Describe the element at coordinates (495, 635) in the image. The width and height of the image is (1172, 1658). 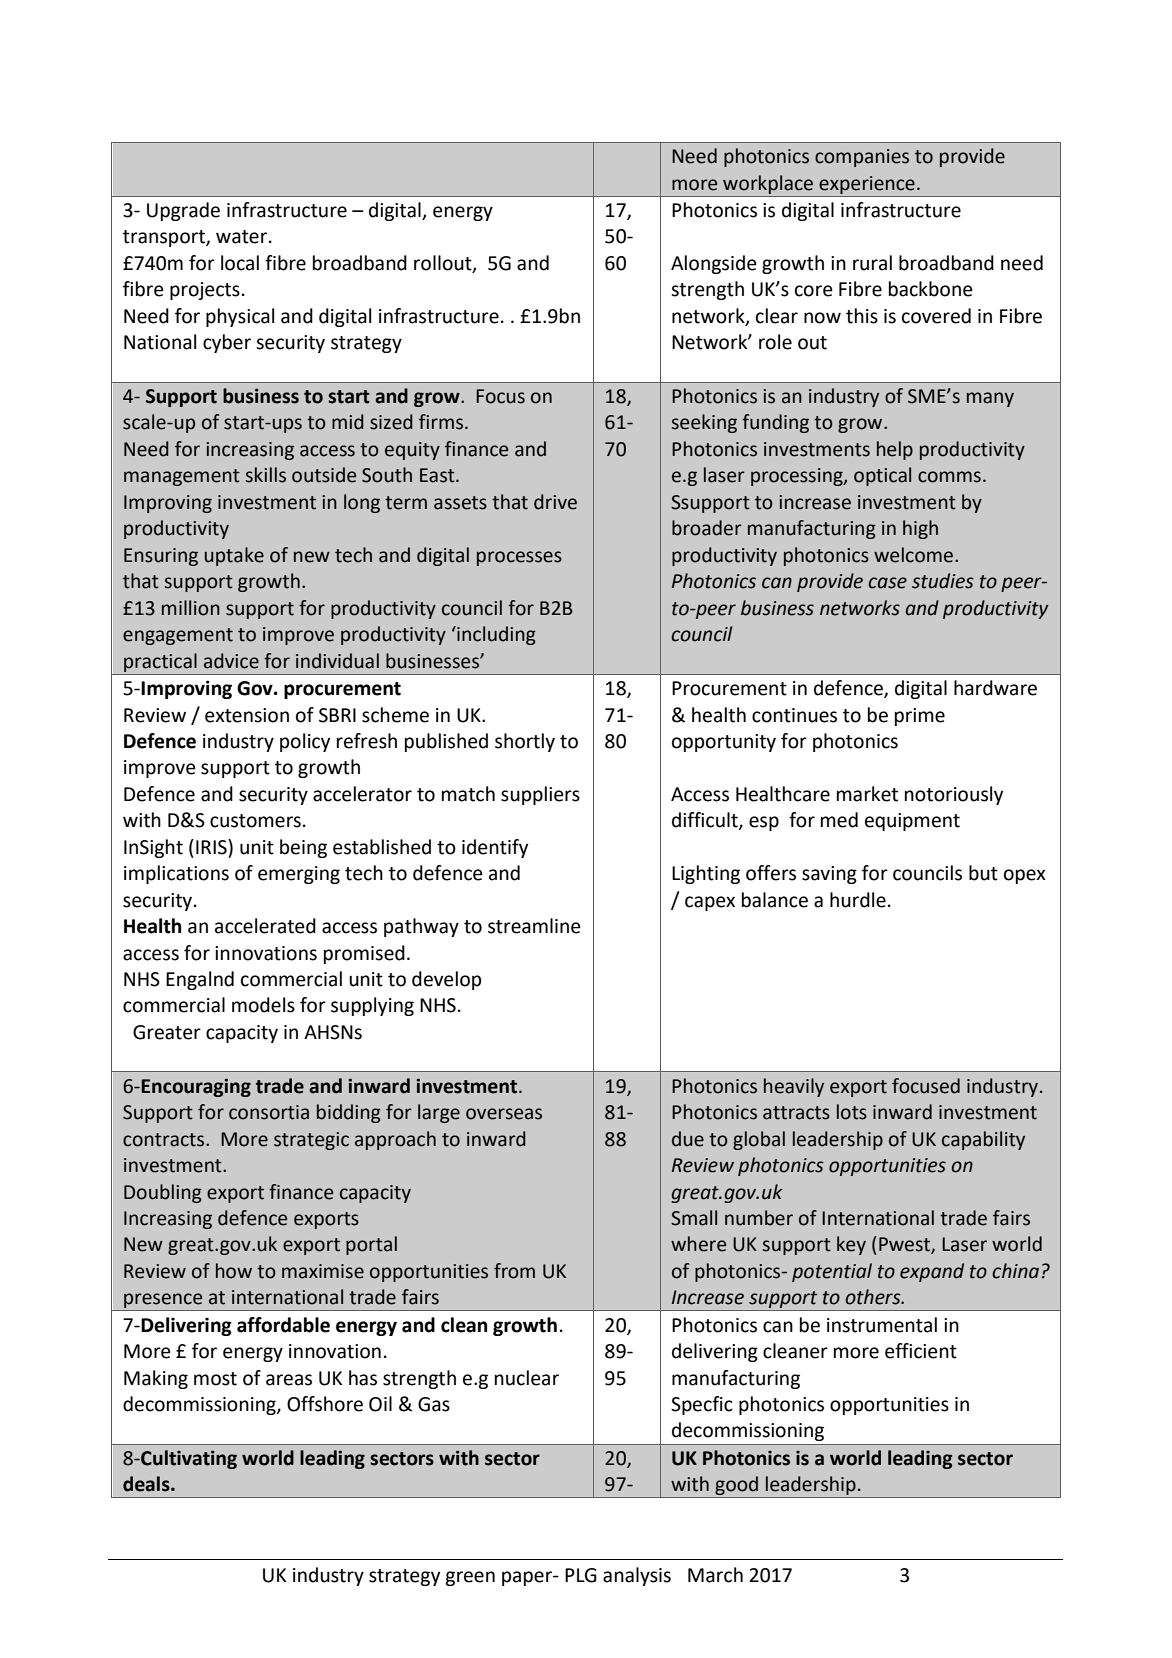
I see `including` at that location.
